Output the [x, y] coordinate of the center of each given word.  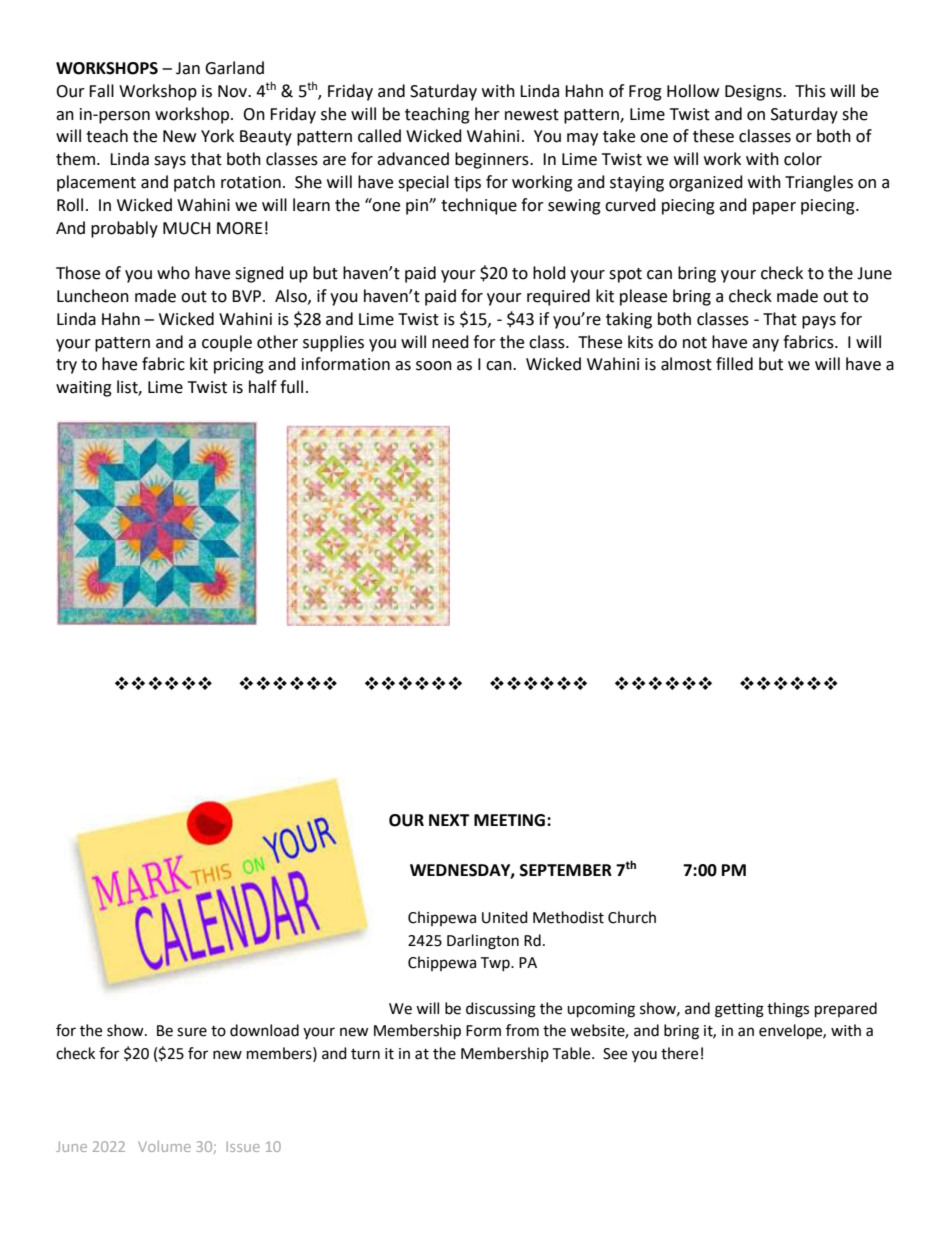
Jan [188, 68]
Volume [164, 1146]
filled [734, 364]
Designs [754, 93]
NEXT [449, 820]
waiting [84, 389]
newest [532, 115]
